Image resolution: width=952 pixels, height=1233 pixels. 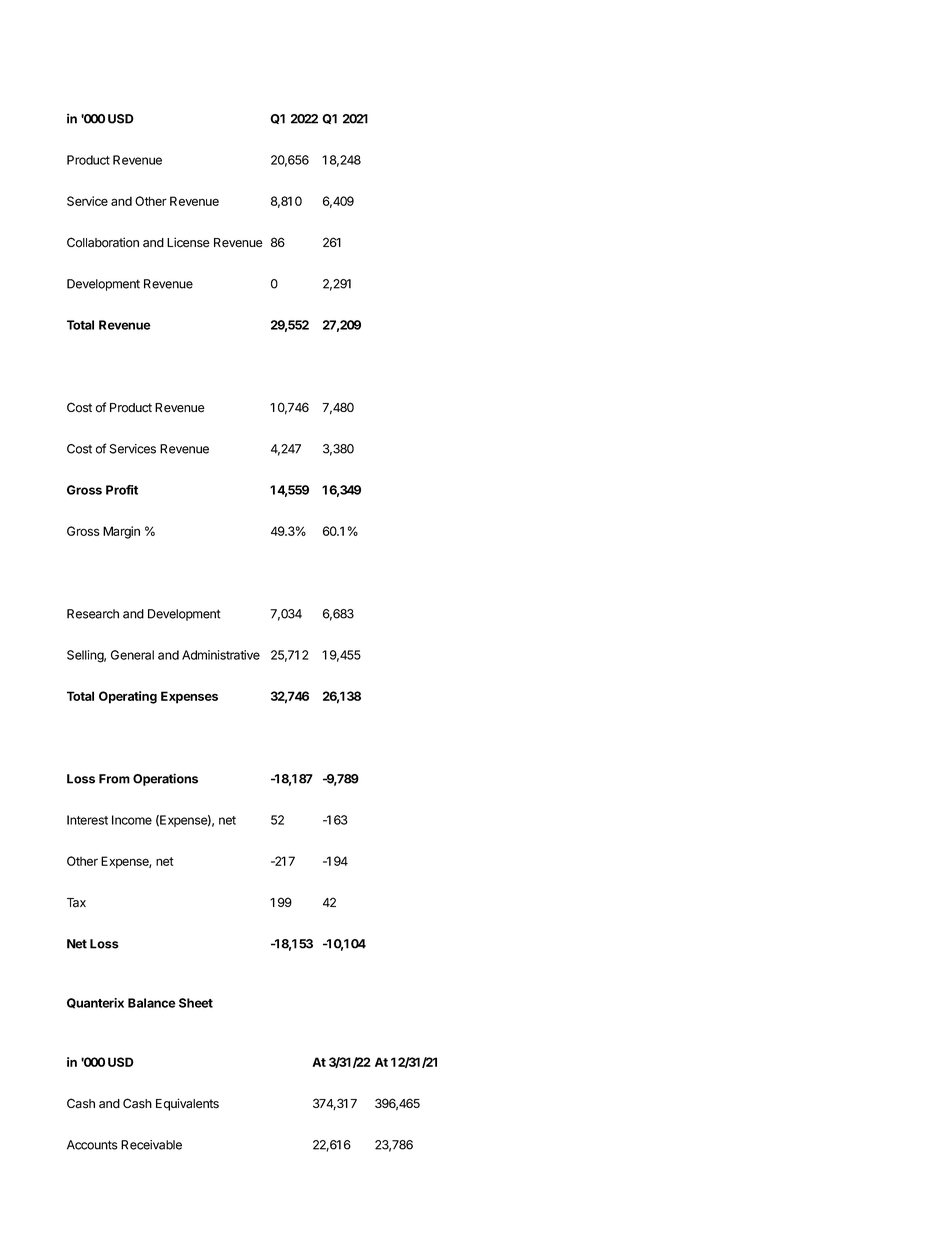 What do you see at coordinates (92, 1145) in the page?
I see `Accounts` at bounding box center [92, 1145].
